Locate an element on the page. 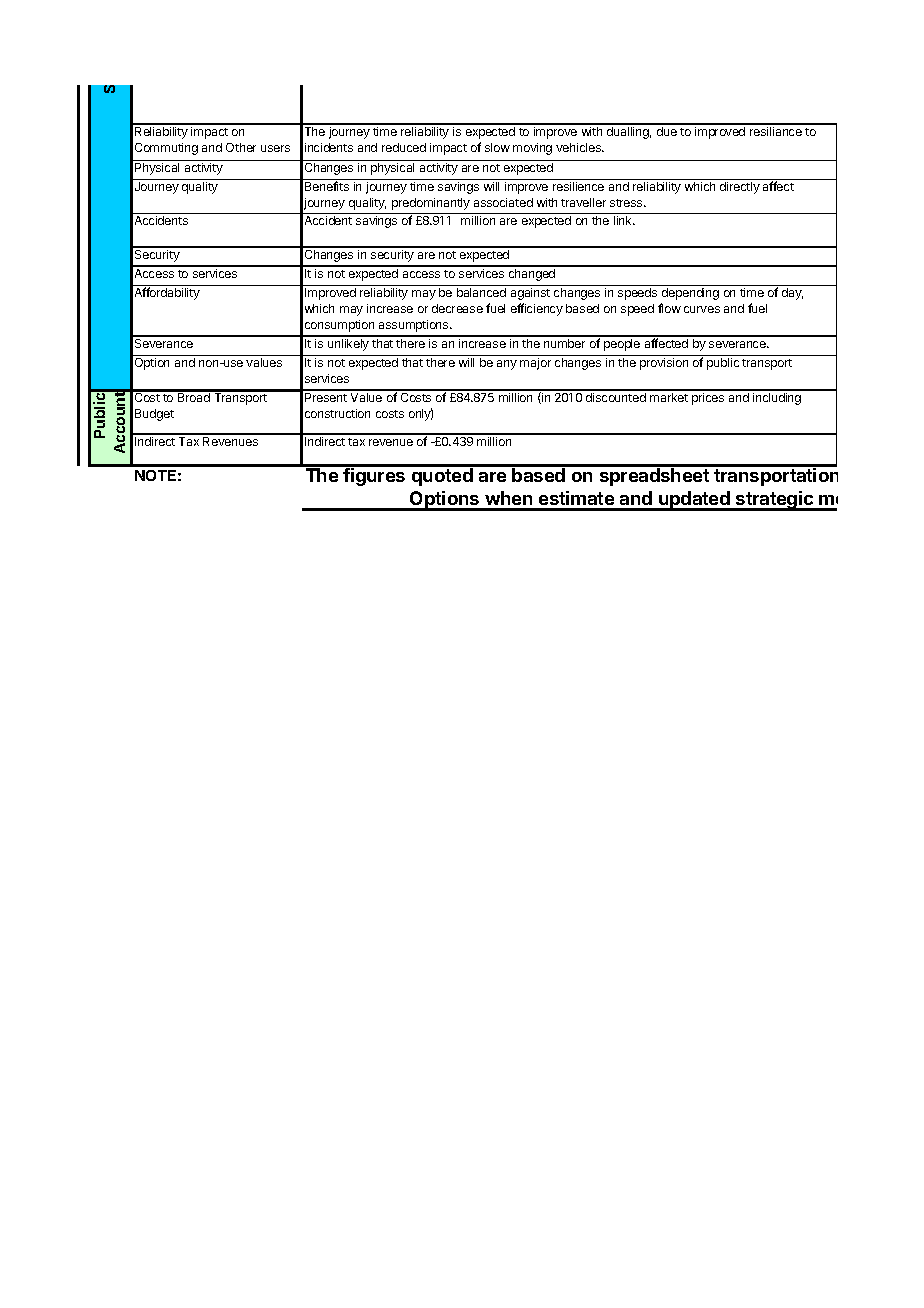 This document has height=1308, width=924. decrease is located at coordinates (457, 308).
